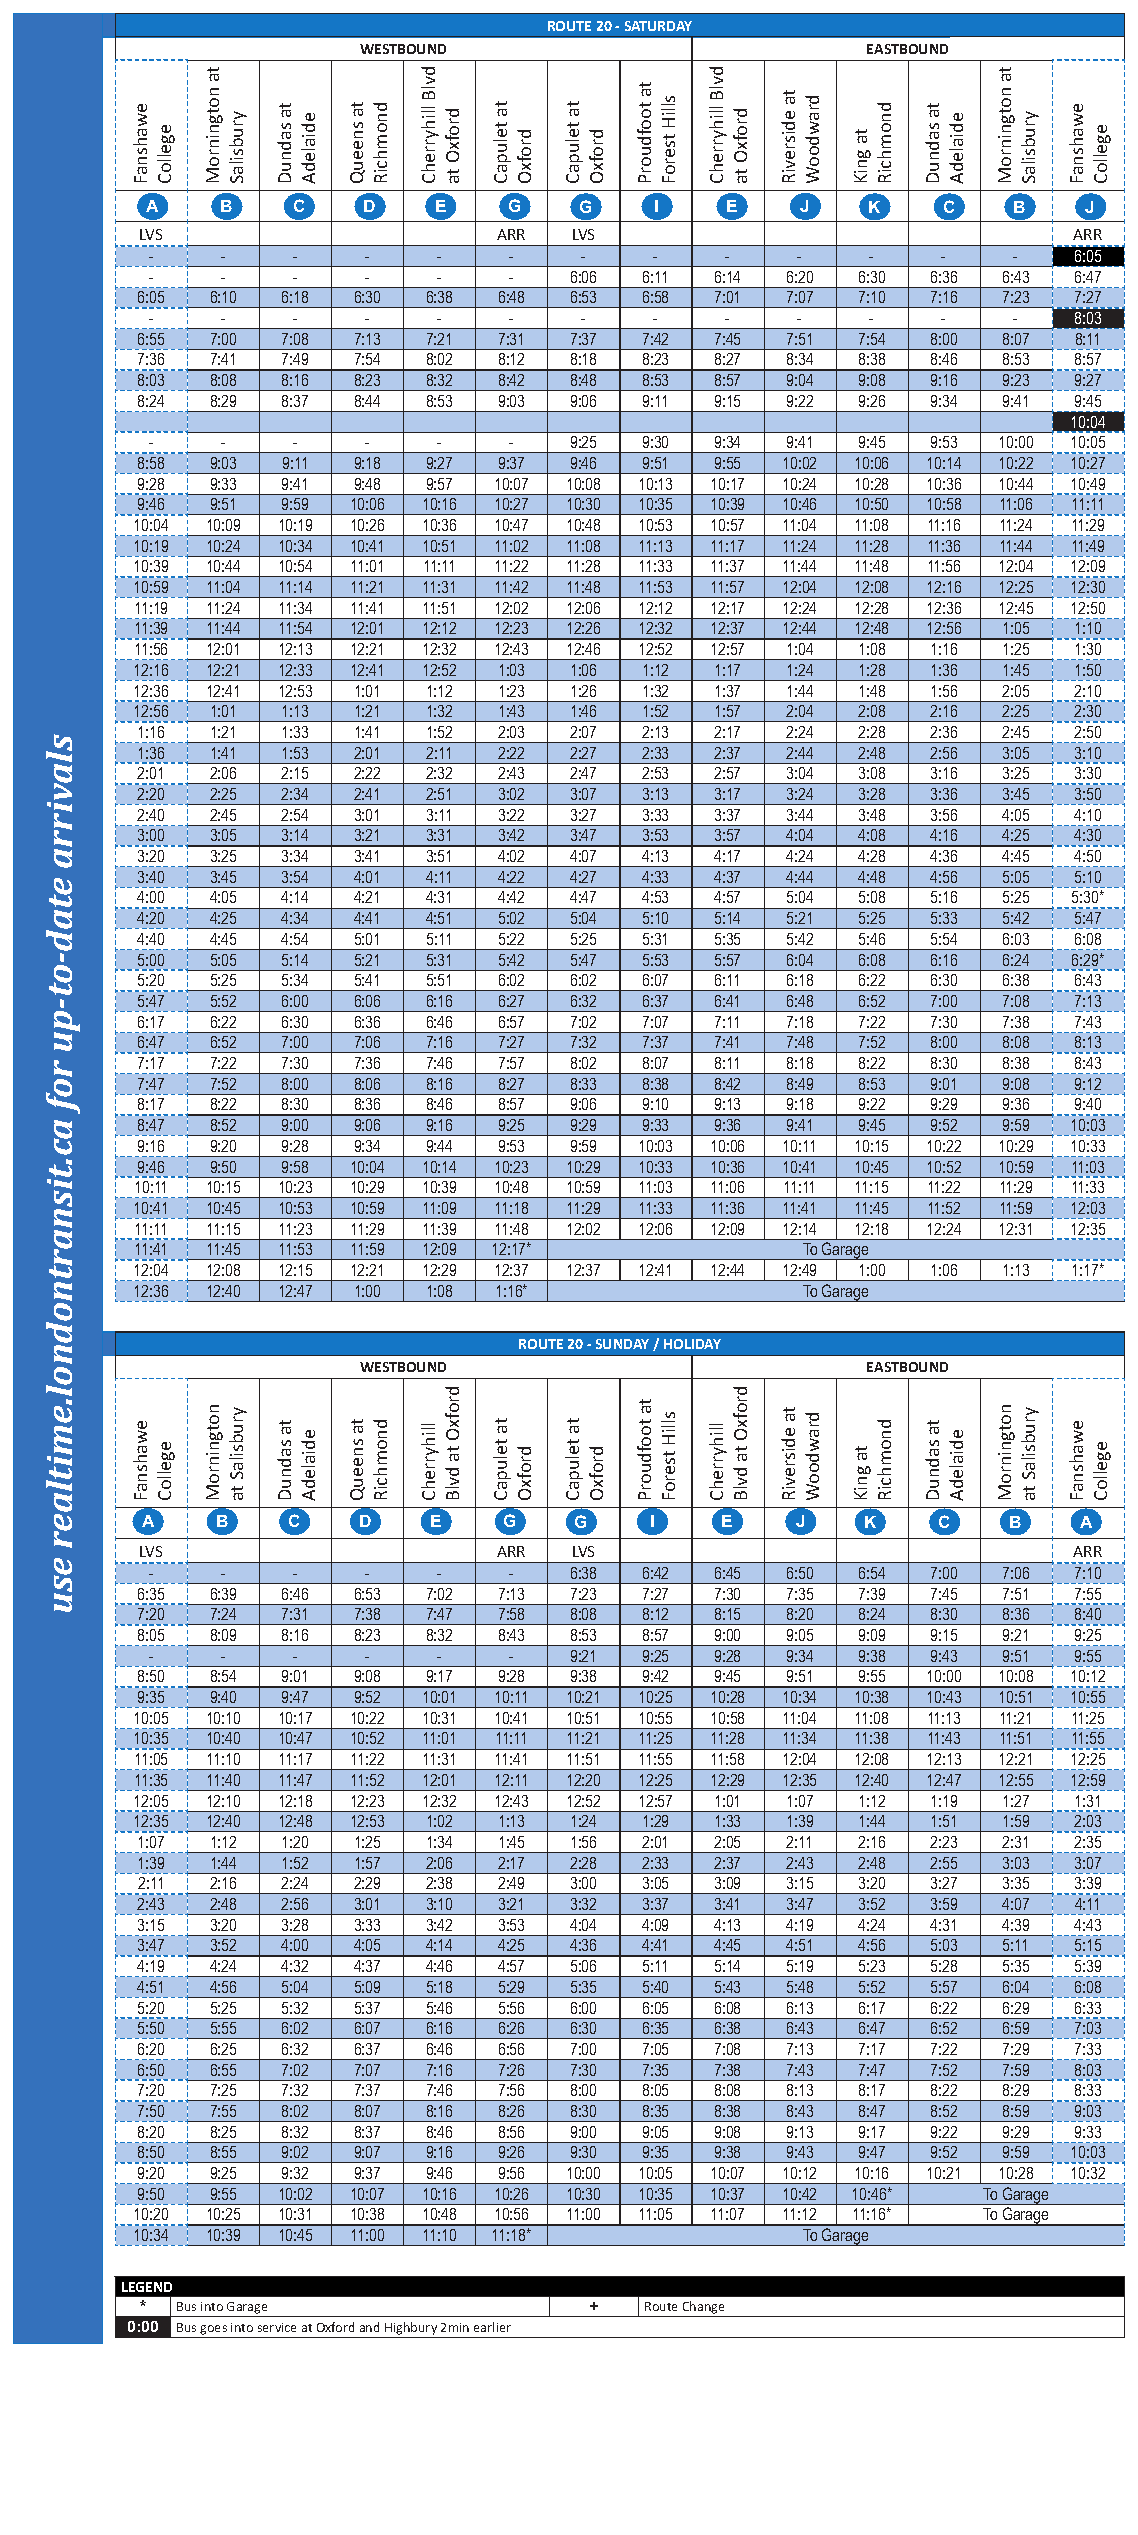 The image size is (1138, 2535). I want to click on earlier, so click(492, 2327).
